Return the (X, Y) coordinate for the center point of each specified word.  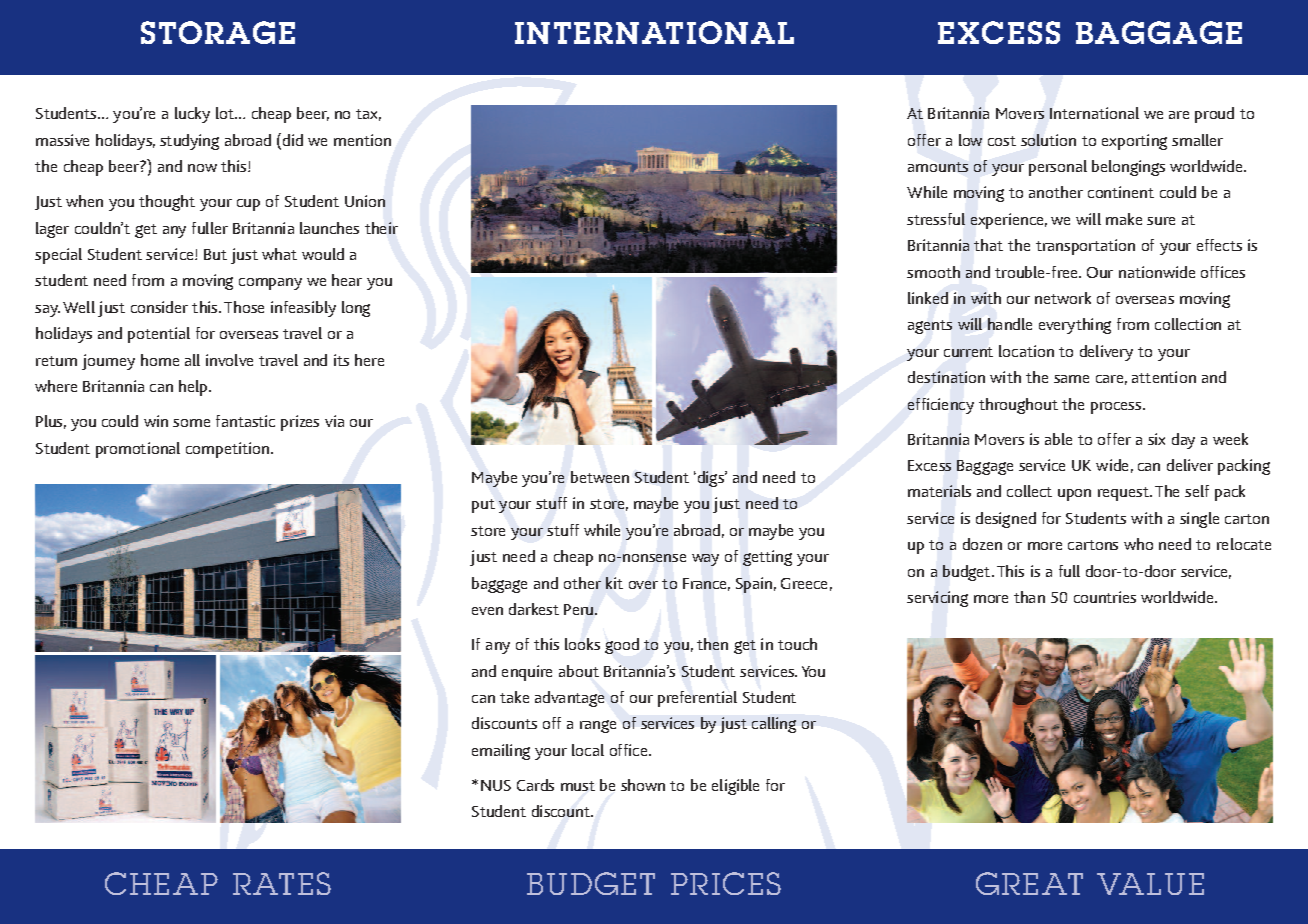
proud (1214, 115)
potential (159, 335)
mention (362, 140)
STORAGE (218, 32)
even (487, 611)
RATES (282, 883)
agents (930, 327)
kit (614, 583)
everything (1075, 326)
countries (1105, 597)
